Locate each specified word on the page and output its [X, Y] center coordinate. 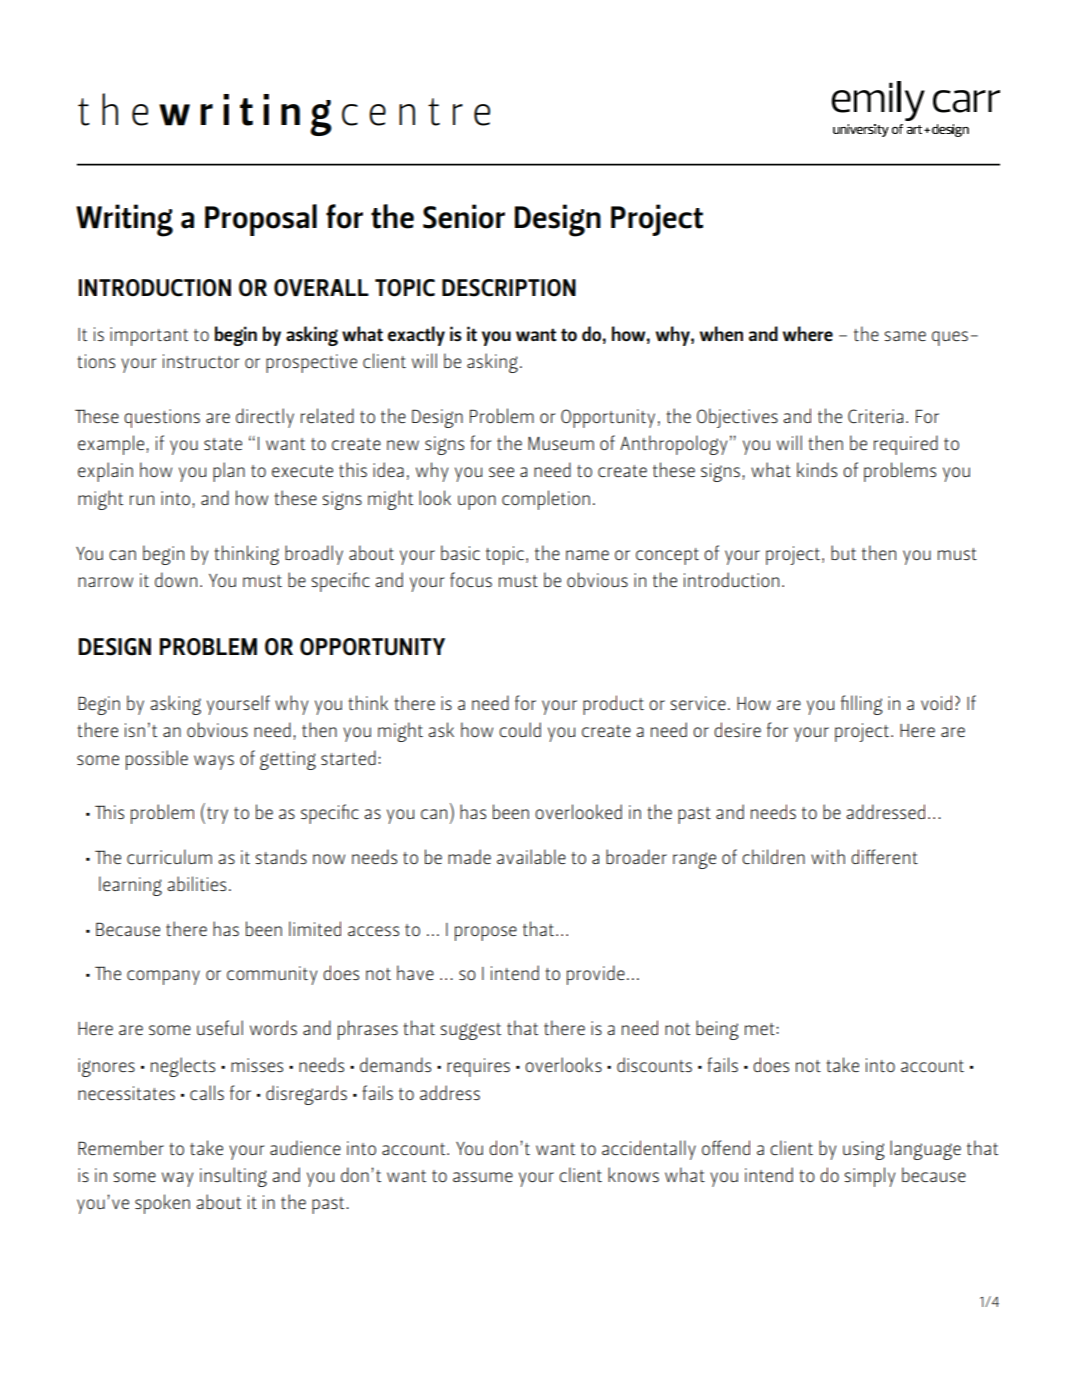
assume [483, 1177]
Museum [561, 443]
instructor [201, 361]
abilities [196, 883]
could [520, 729]
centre [416, 112]
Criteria [875, 416]
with [828, 856]
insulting [233, 1177]
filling [862, 705]
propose [486, 933]
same [905, 336]
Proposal [261, 220]
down [176, 579]
